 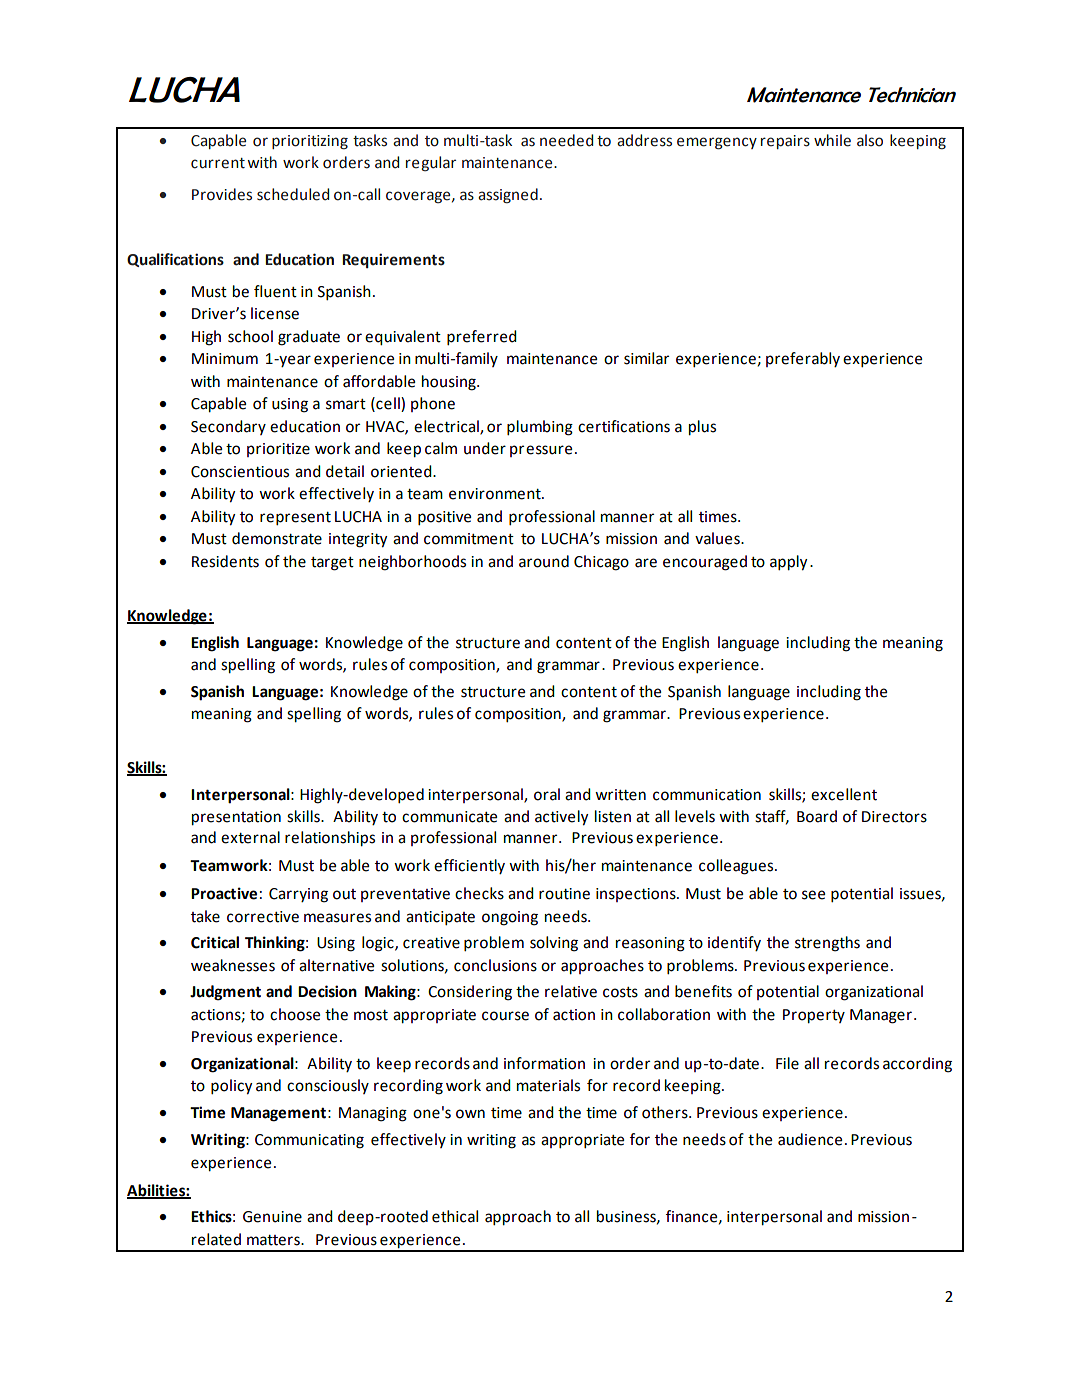 I want to click on apply, so click(x=788, y=563).
